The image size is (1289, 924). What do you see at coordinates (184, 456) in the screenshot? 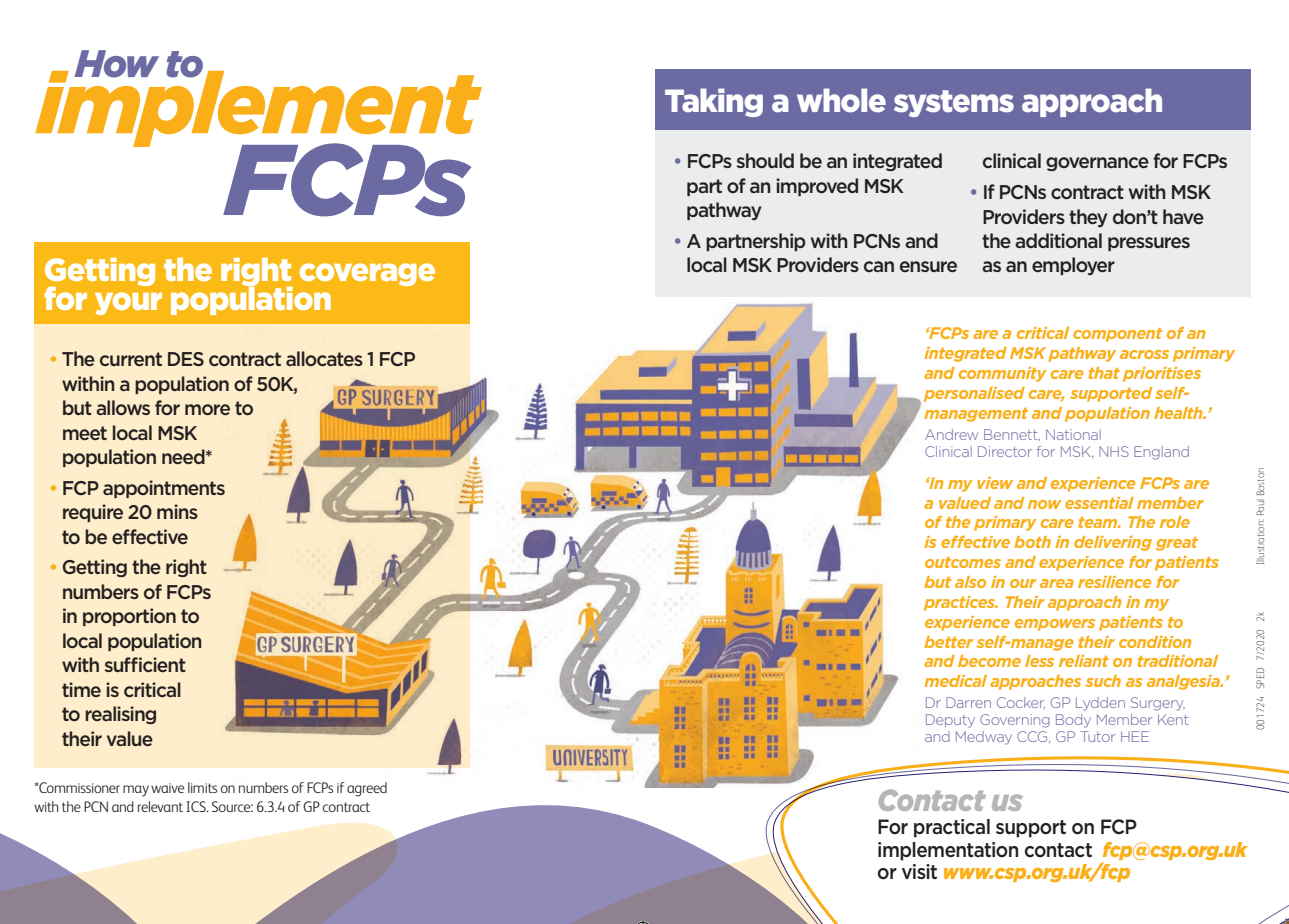
I see `need` at bounding box center [184, 456].
